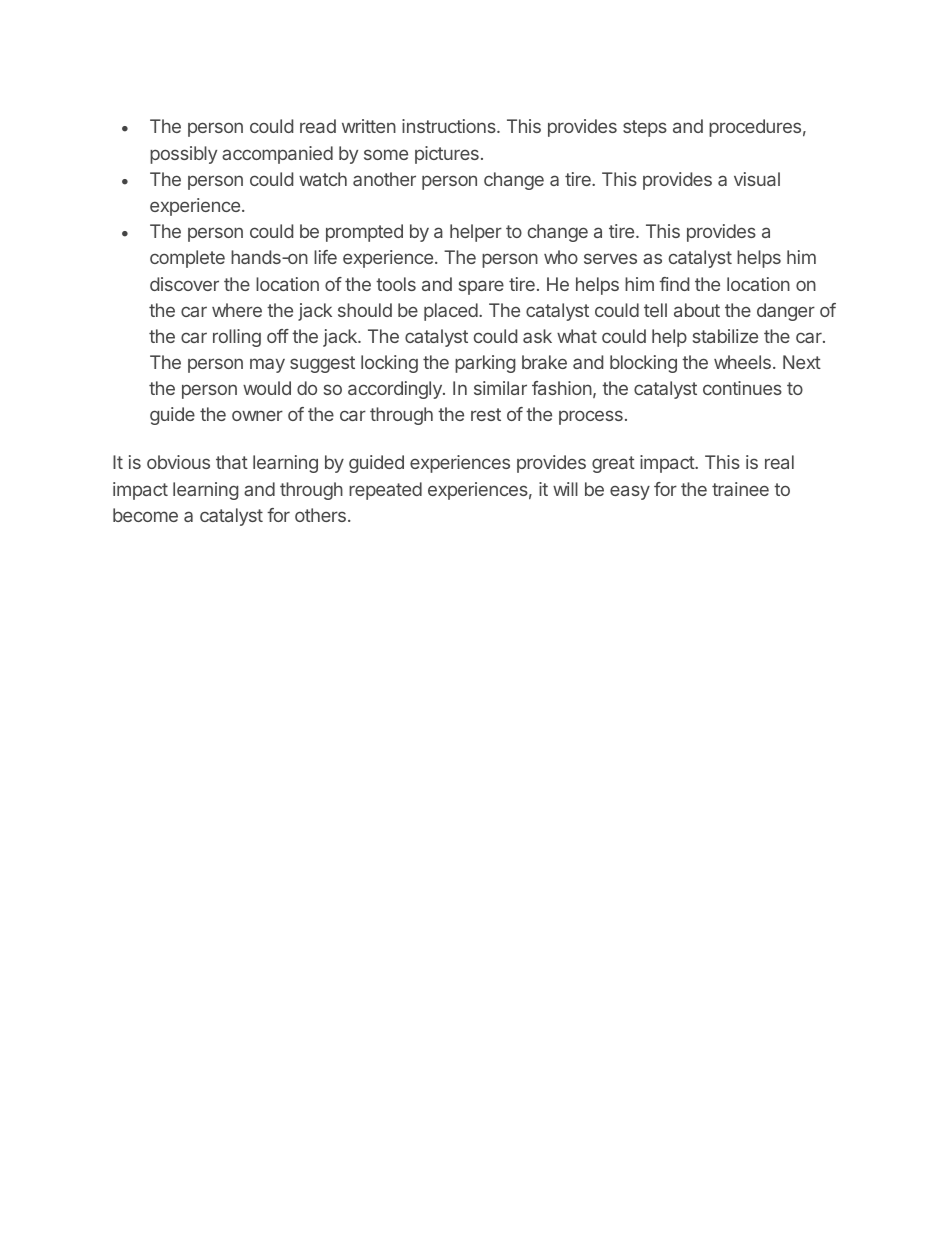  I want to click on similar, so click(500, 388).
